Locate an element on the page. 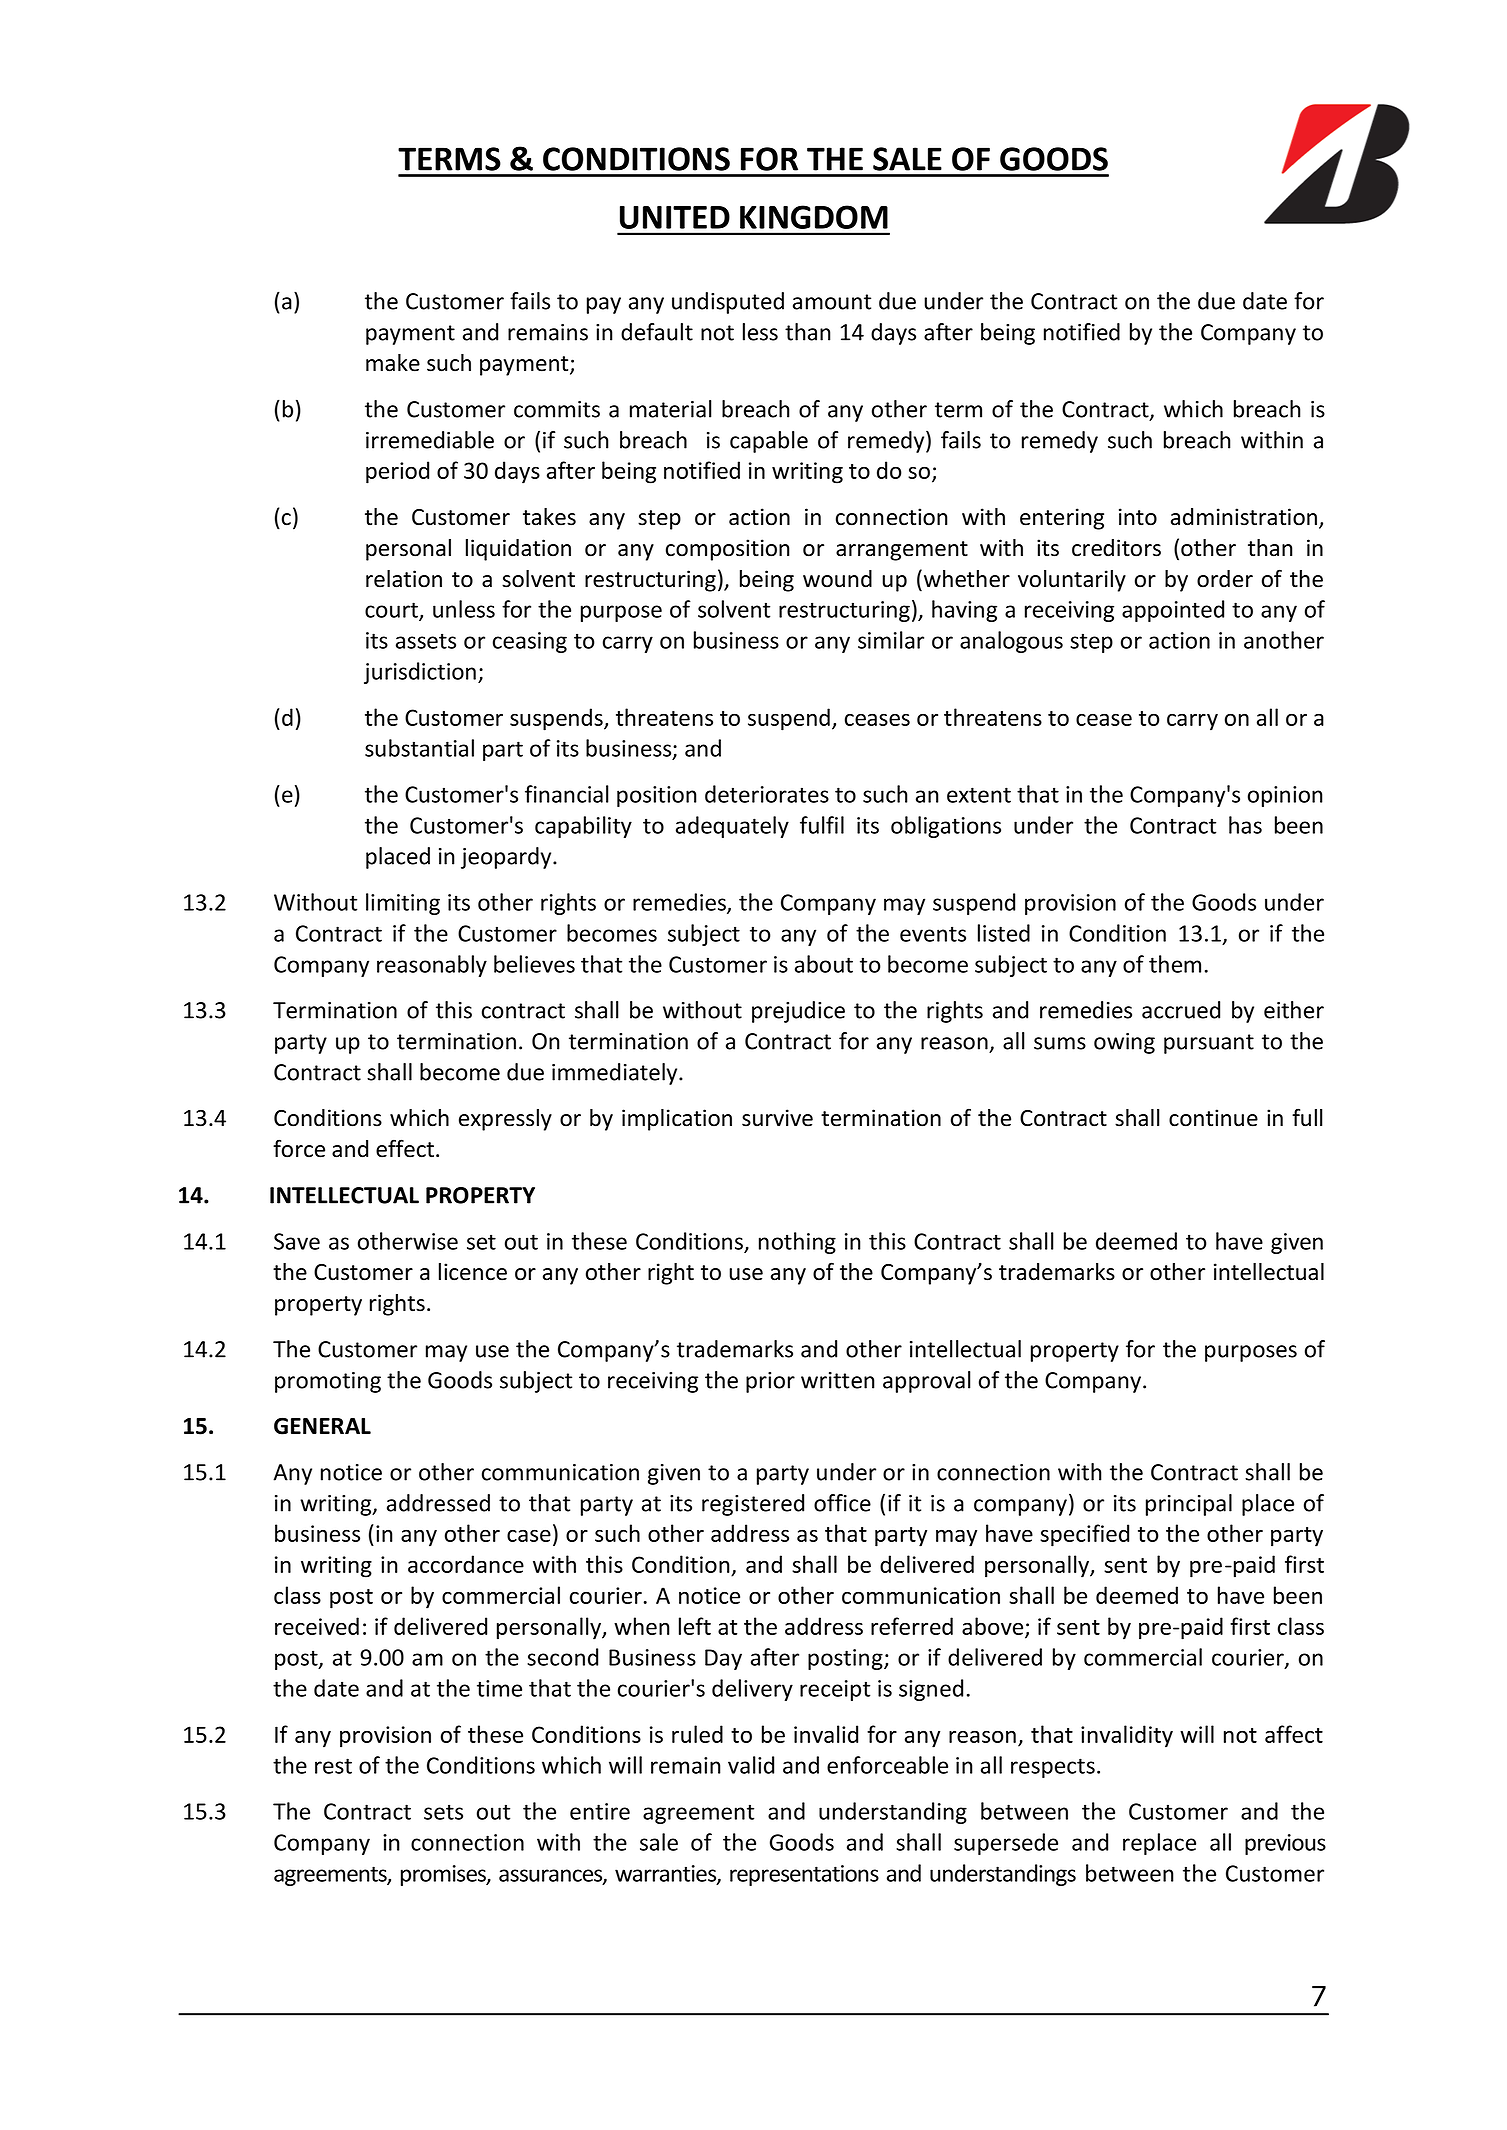  ruled is located at coordinates (697, 1734).
